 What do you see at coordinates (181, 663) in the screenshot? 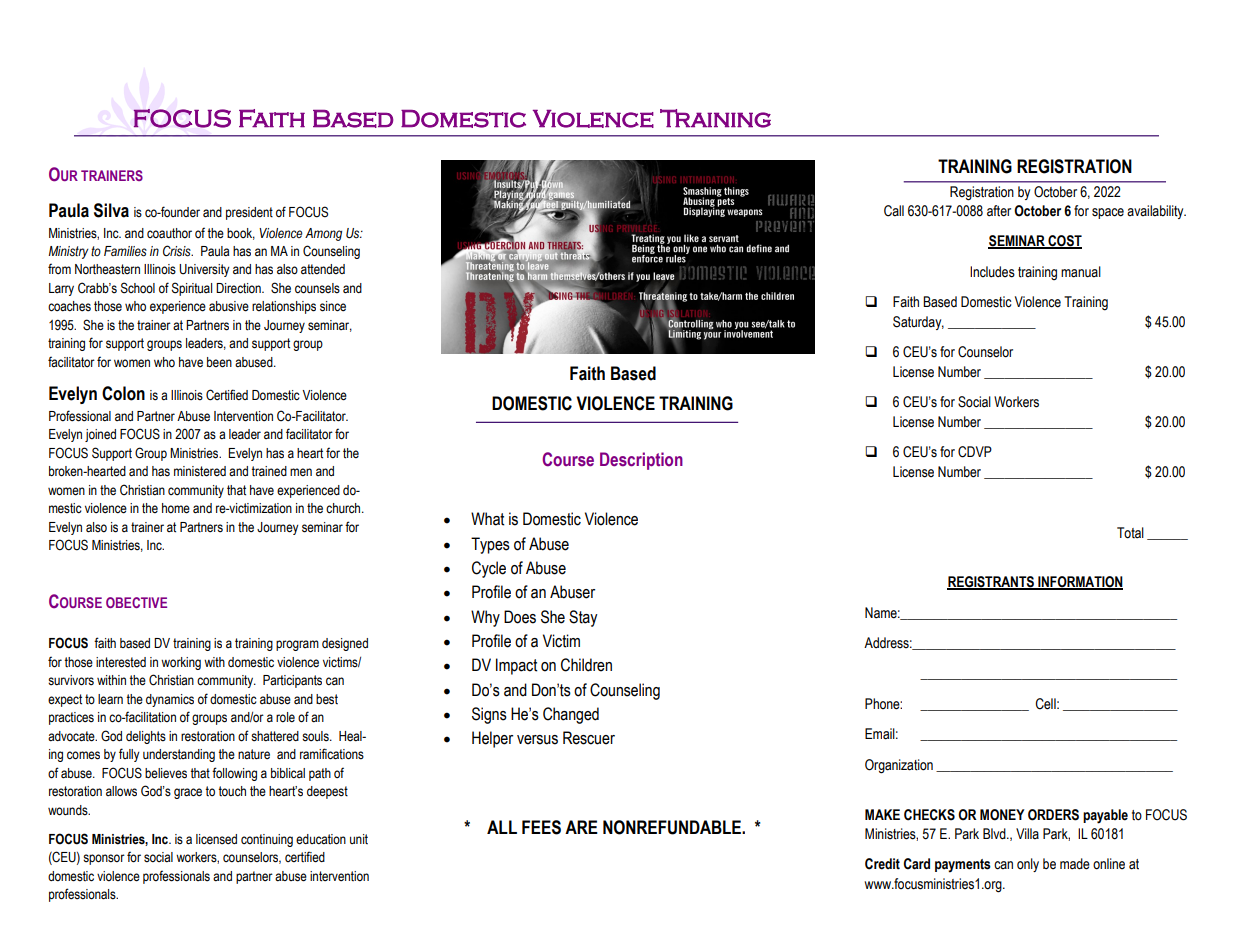
I see `working` at bounding box center [181, 663].
